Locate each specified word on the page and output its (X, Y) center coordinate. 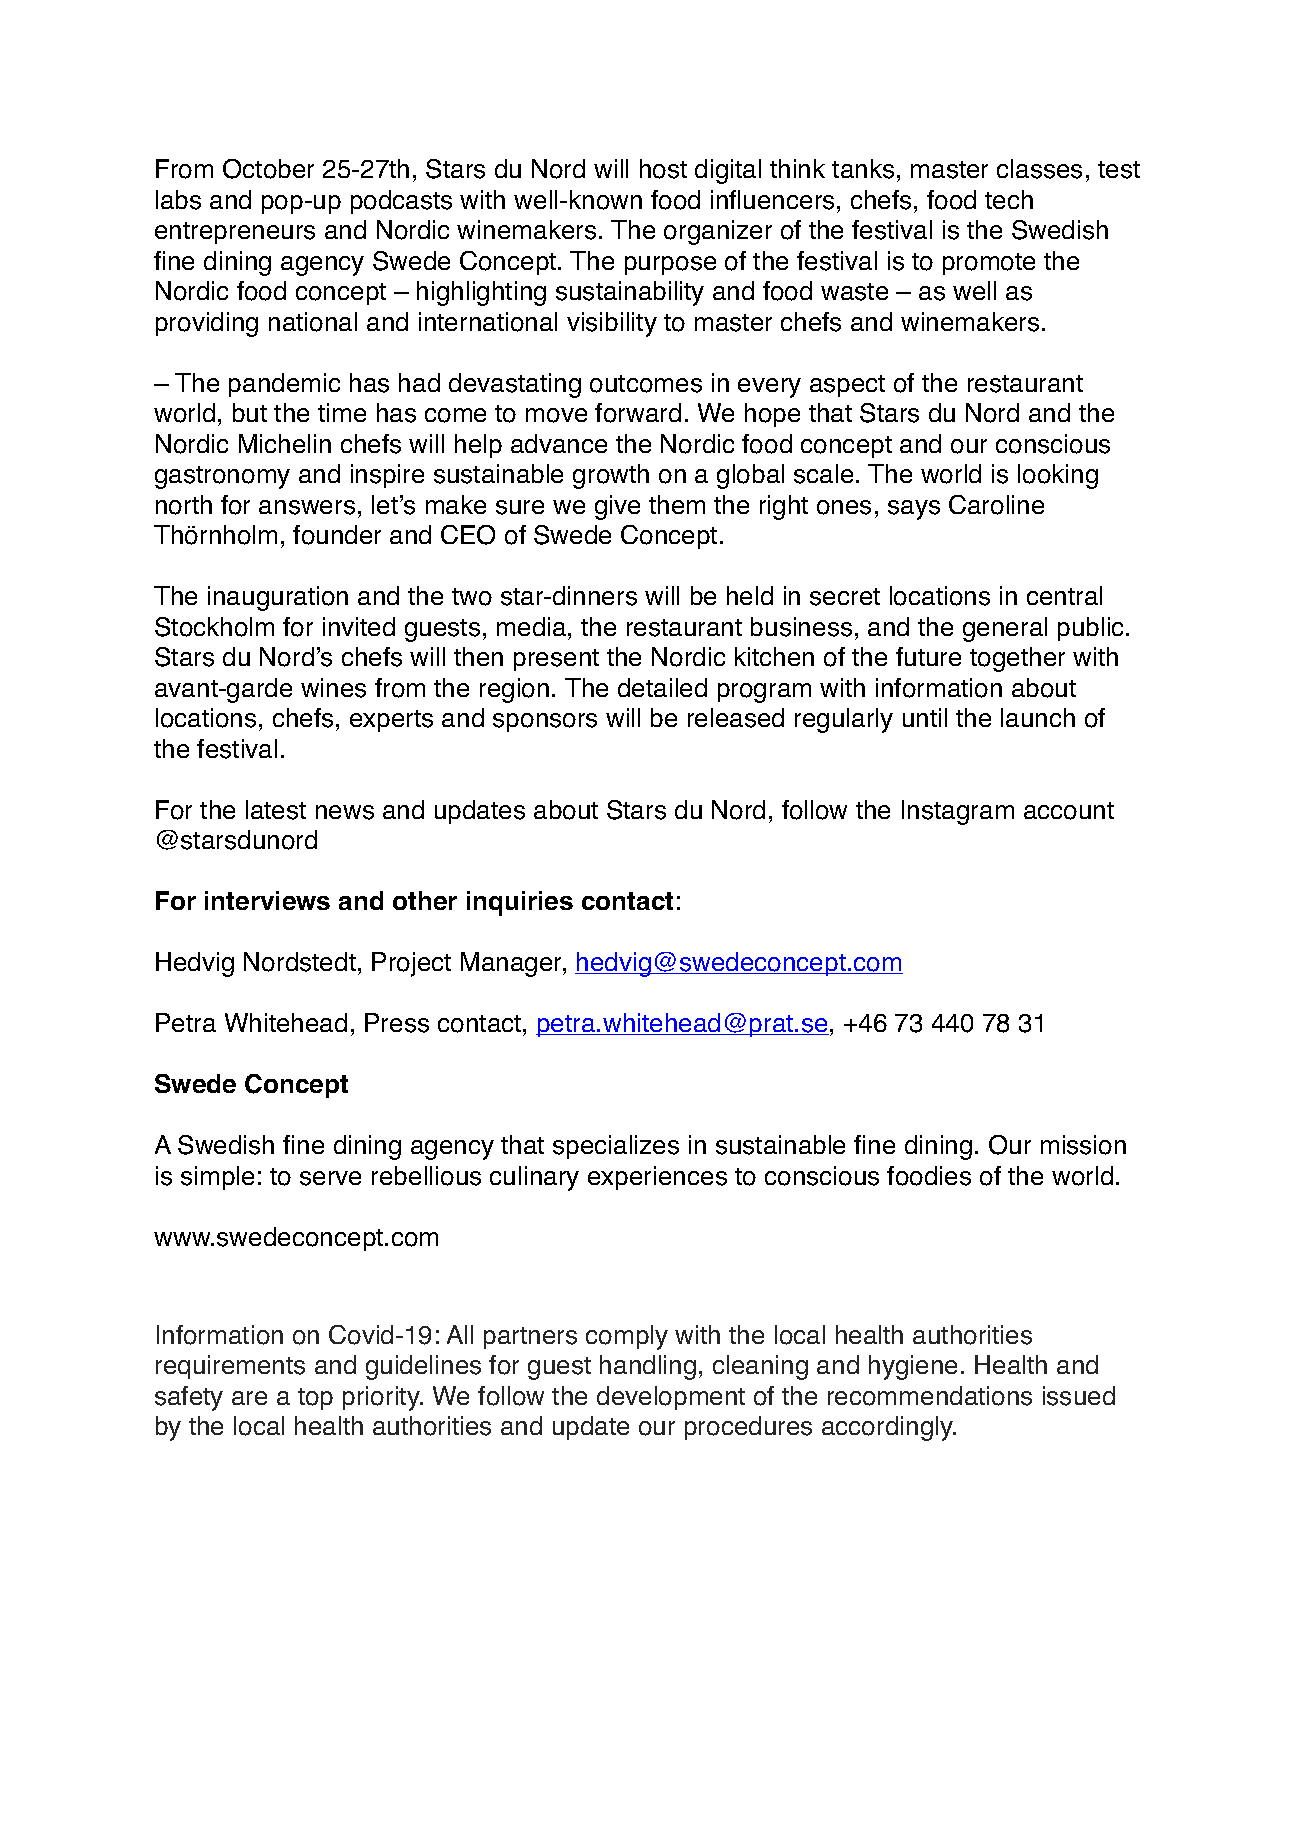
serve (330, 1178)
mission (1083, 1145)
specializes (616, 1147)
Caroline (996, 505)
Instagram (958, 812)
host (663, 169)
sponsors (545, 722)
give (617, 507)
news (345, 812)
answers (307, 507)
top (315, 1399)
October (268, 169)
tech (1009, 199)
